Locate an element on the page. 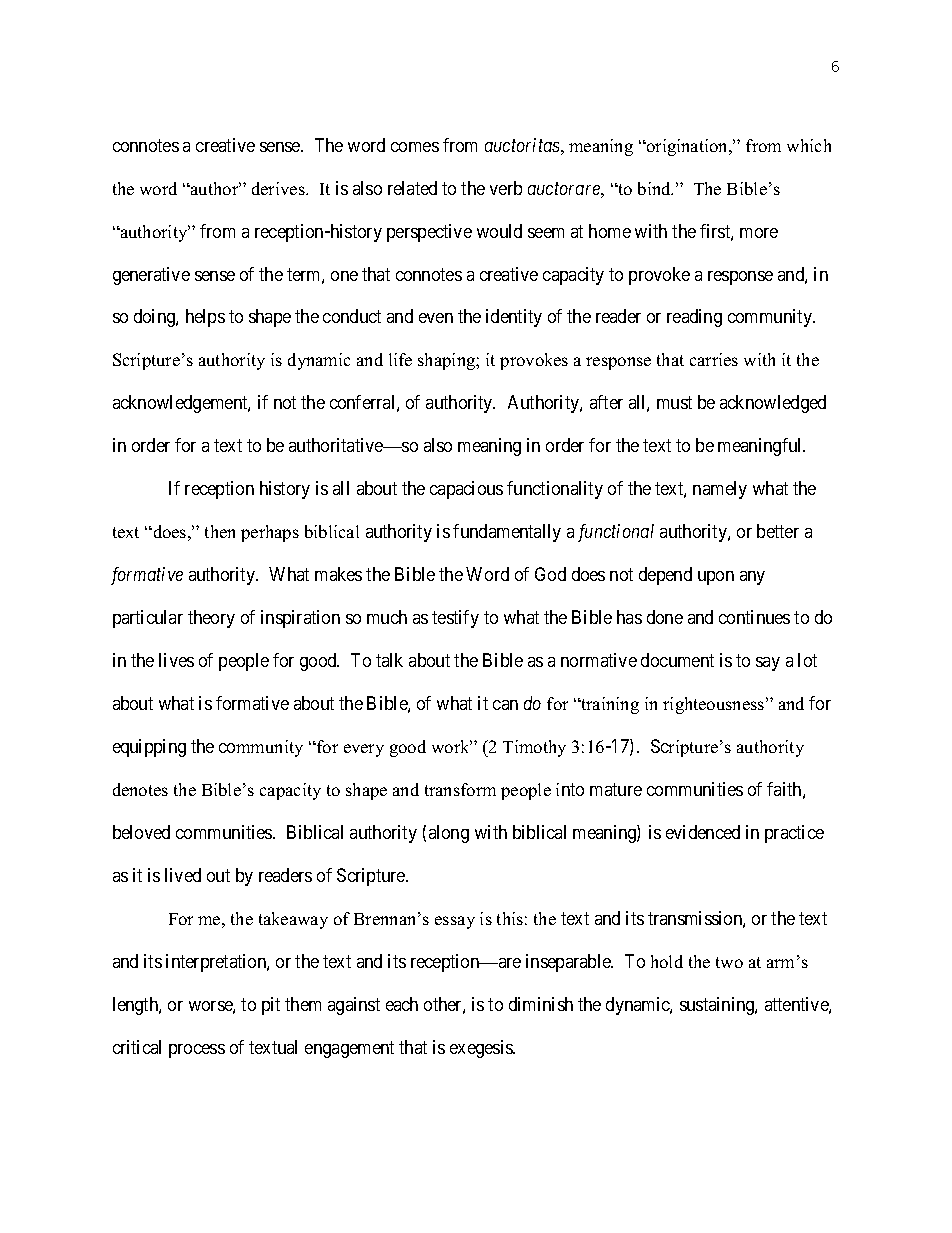  derives is located at coordinates (279, 188).
